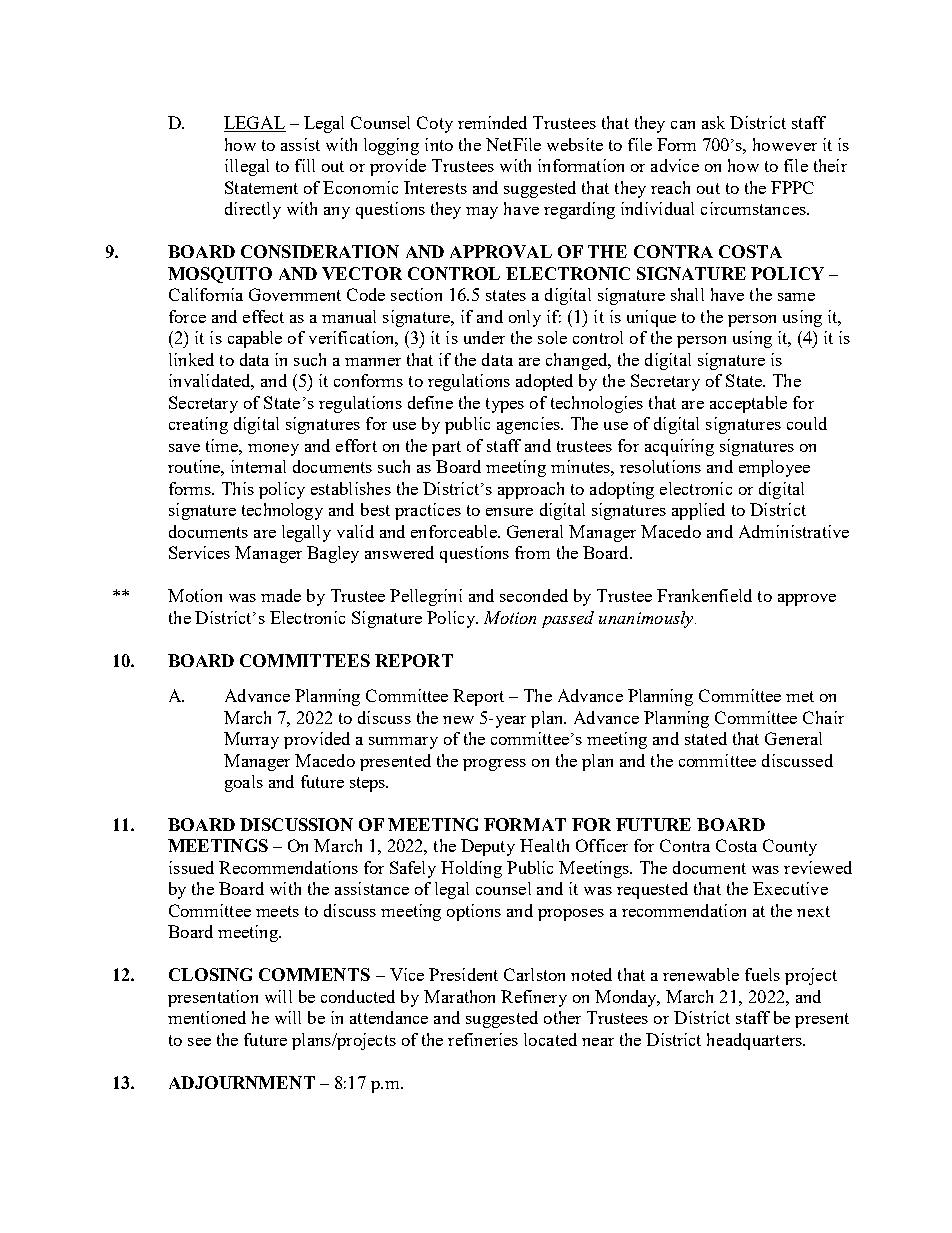  Describe the element at coordinates (785, 144) in the screenshot. I see `however` at that location.
